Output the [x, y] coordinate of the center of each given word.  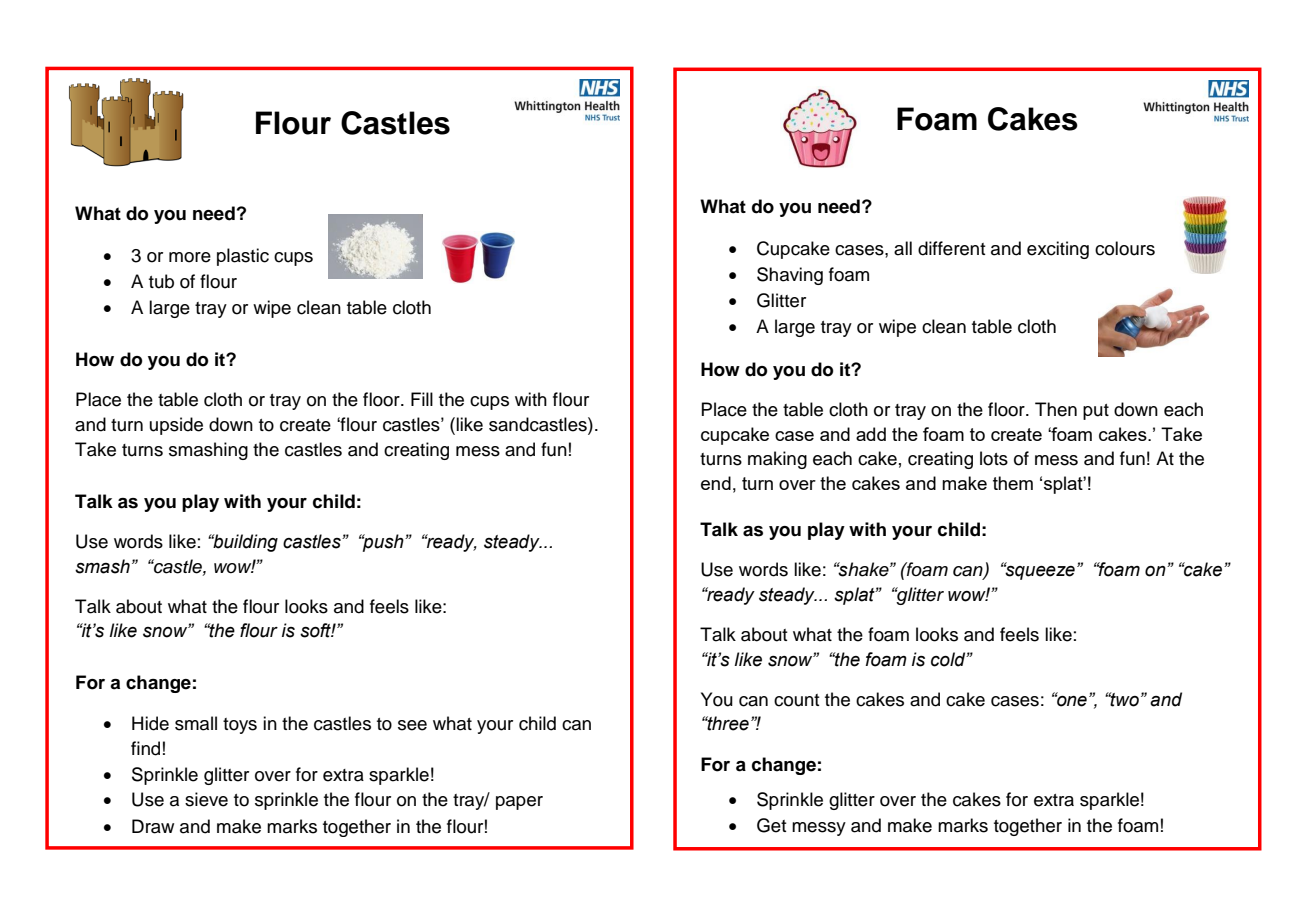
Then [1056, 409]
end [716, 483]
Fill [422, 399]
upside [176, 426]
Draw [153, 826]
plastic [243, 257]
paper [519, 803]
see [412, 725]
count [797, 700]
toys [240, 726]
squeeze [1039, 572]
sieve [206, 799]
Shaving [790, 276]
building [244, 543]
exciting [1058, 250]
